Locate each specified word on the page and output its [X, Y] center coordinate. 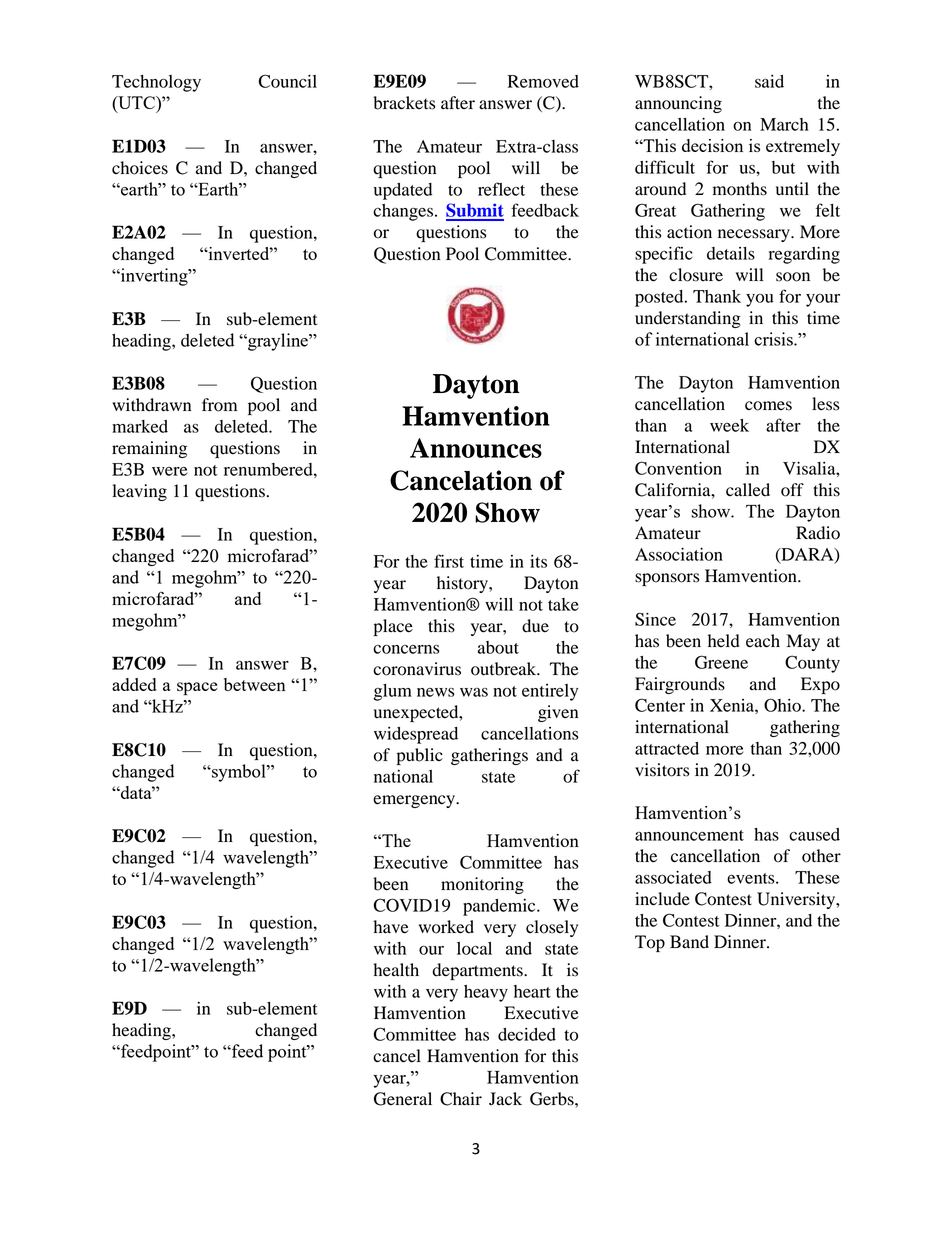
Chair [461, 1099]
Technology [156, 83]
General [403, 1099]
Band [689, 942]
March [784, 124]
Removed [543, 81]
